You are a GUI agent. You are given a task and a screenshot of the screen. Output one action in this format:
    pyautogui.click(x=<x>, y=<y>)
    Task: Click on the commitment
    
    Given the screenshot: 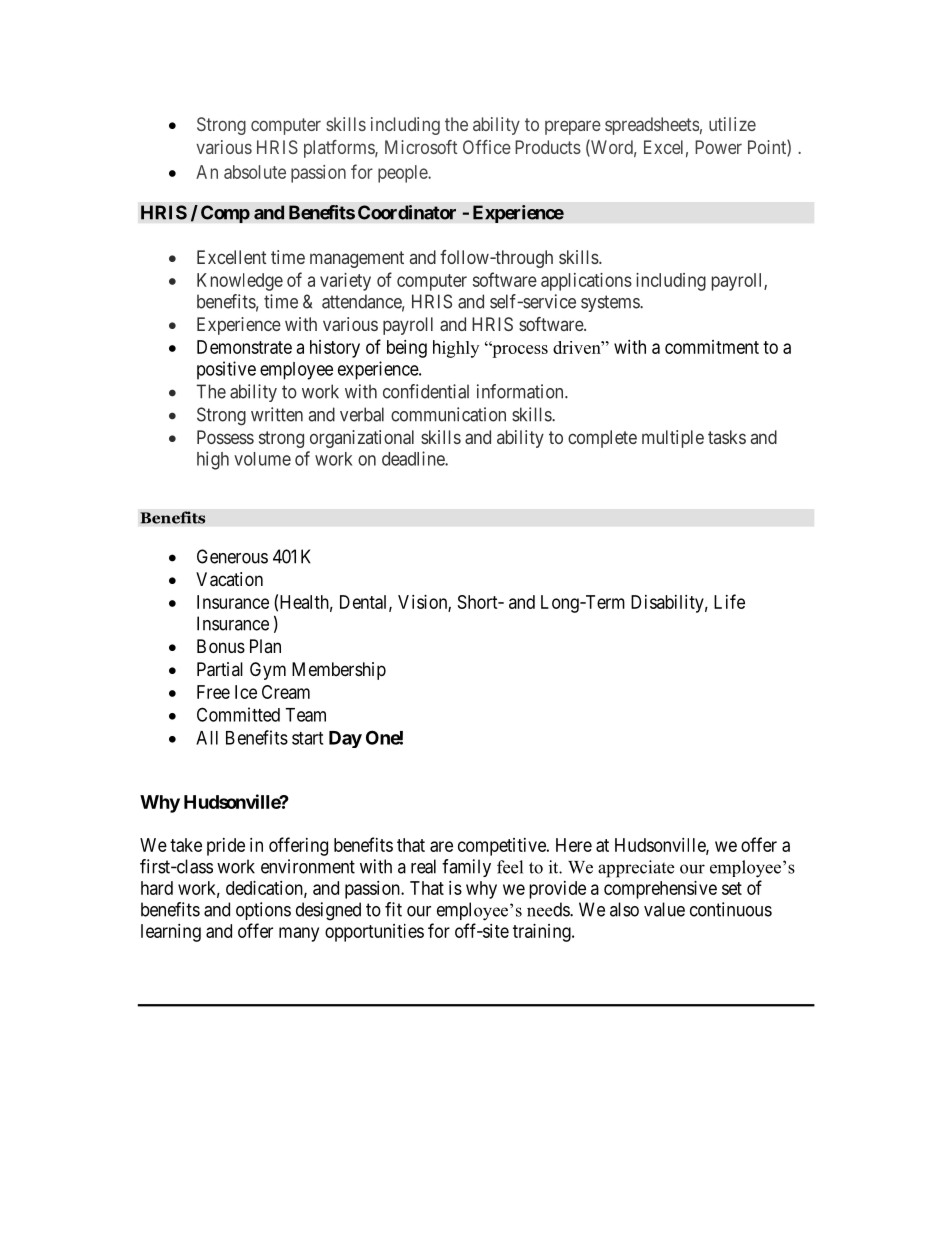 What is the action you would take?
    pyautogui.click(x=712, y=347)
